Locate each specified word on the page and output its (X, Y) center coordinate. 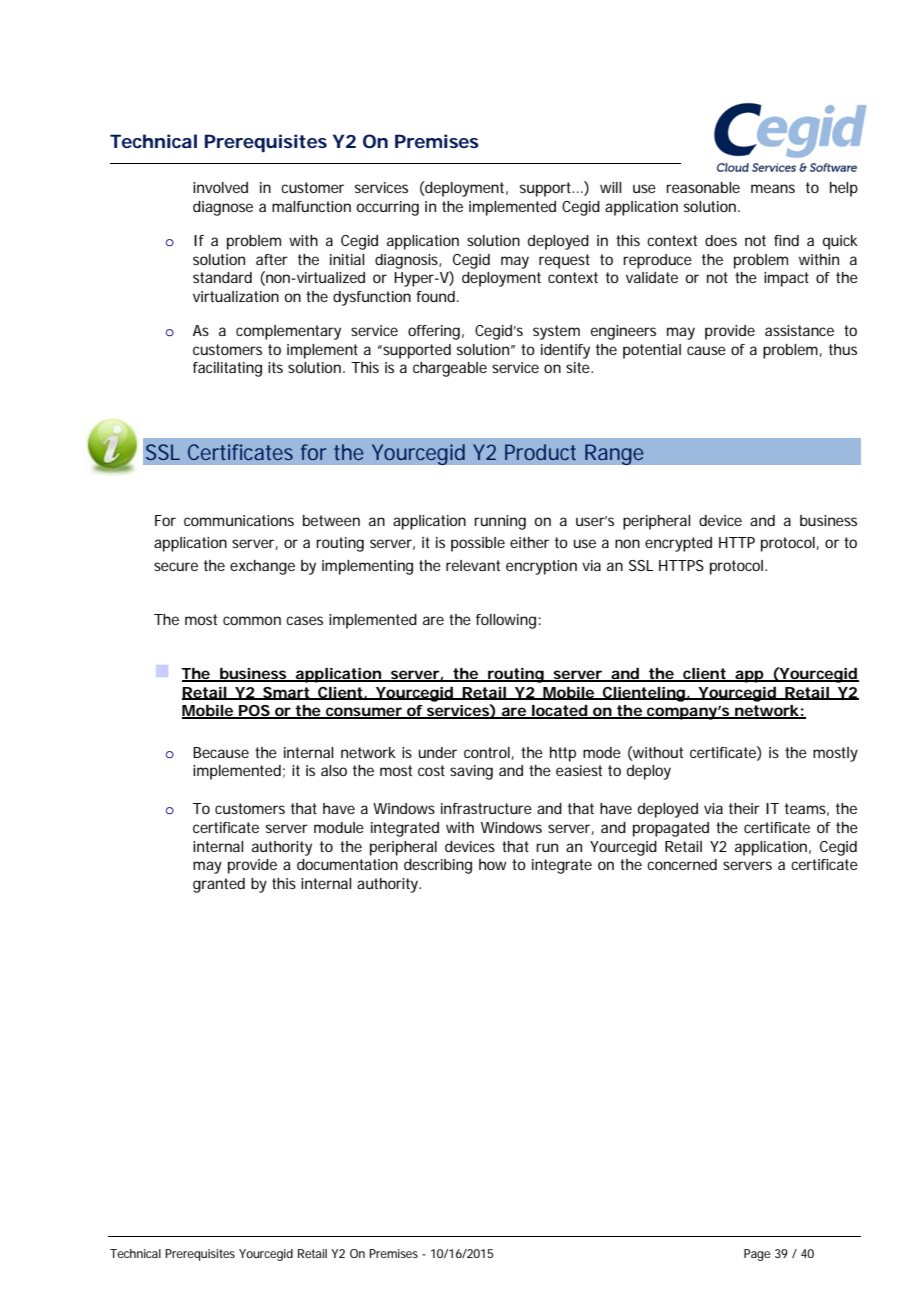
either (529, 542)
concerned (682, 864)
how (492, 864)
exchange (262, 567)
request (564, 261)
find (786, 240)
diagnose (223, 208)
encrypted (678, 544)
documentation (347, 864)
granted (219, 885)
